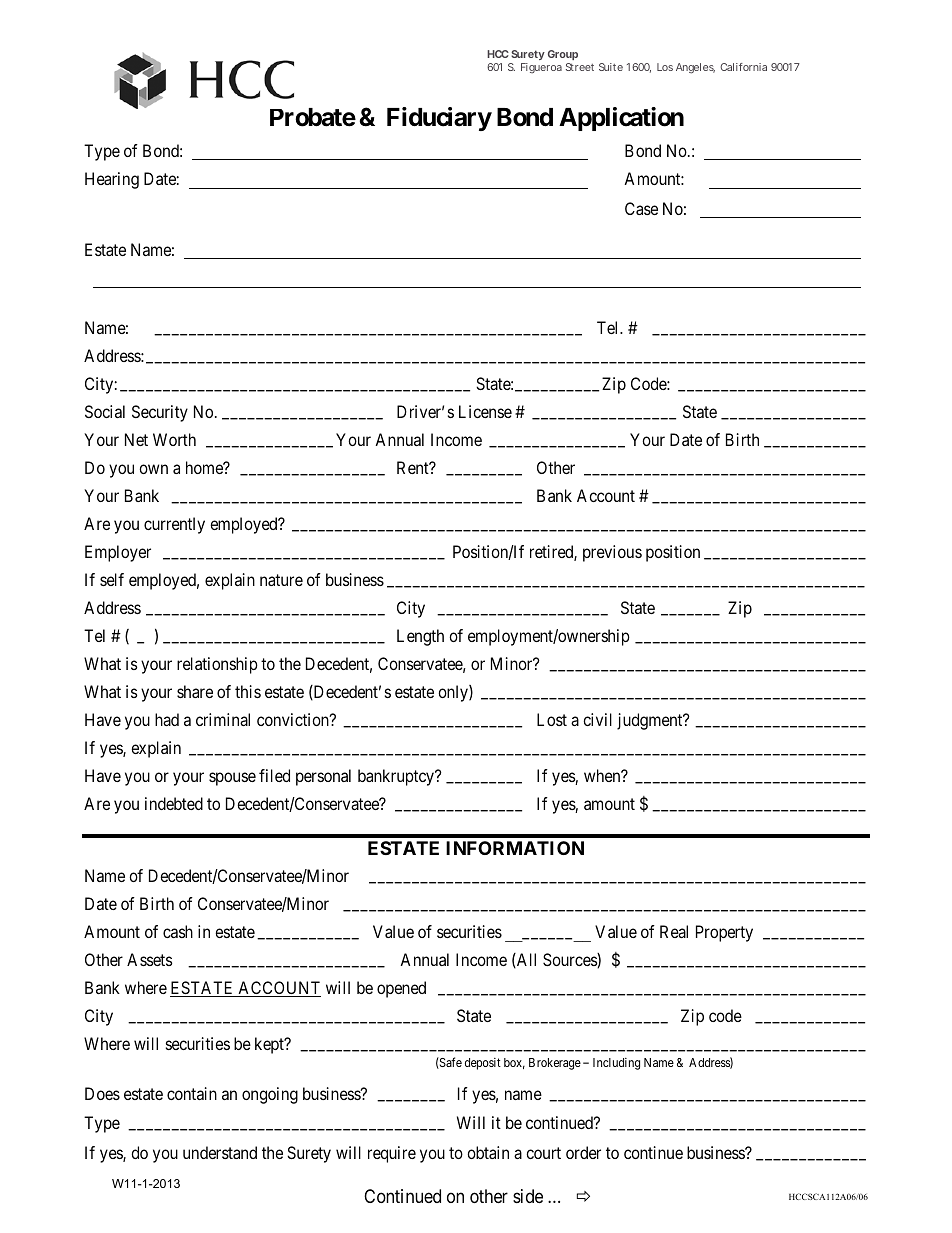  What do you see at coordinates (485, 411) in the screenshot?
I see `License` at bounding box center [485, 411].
